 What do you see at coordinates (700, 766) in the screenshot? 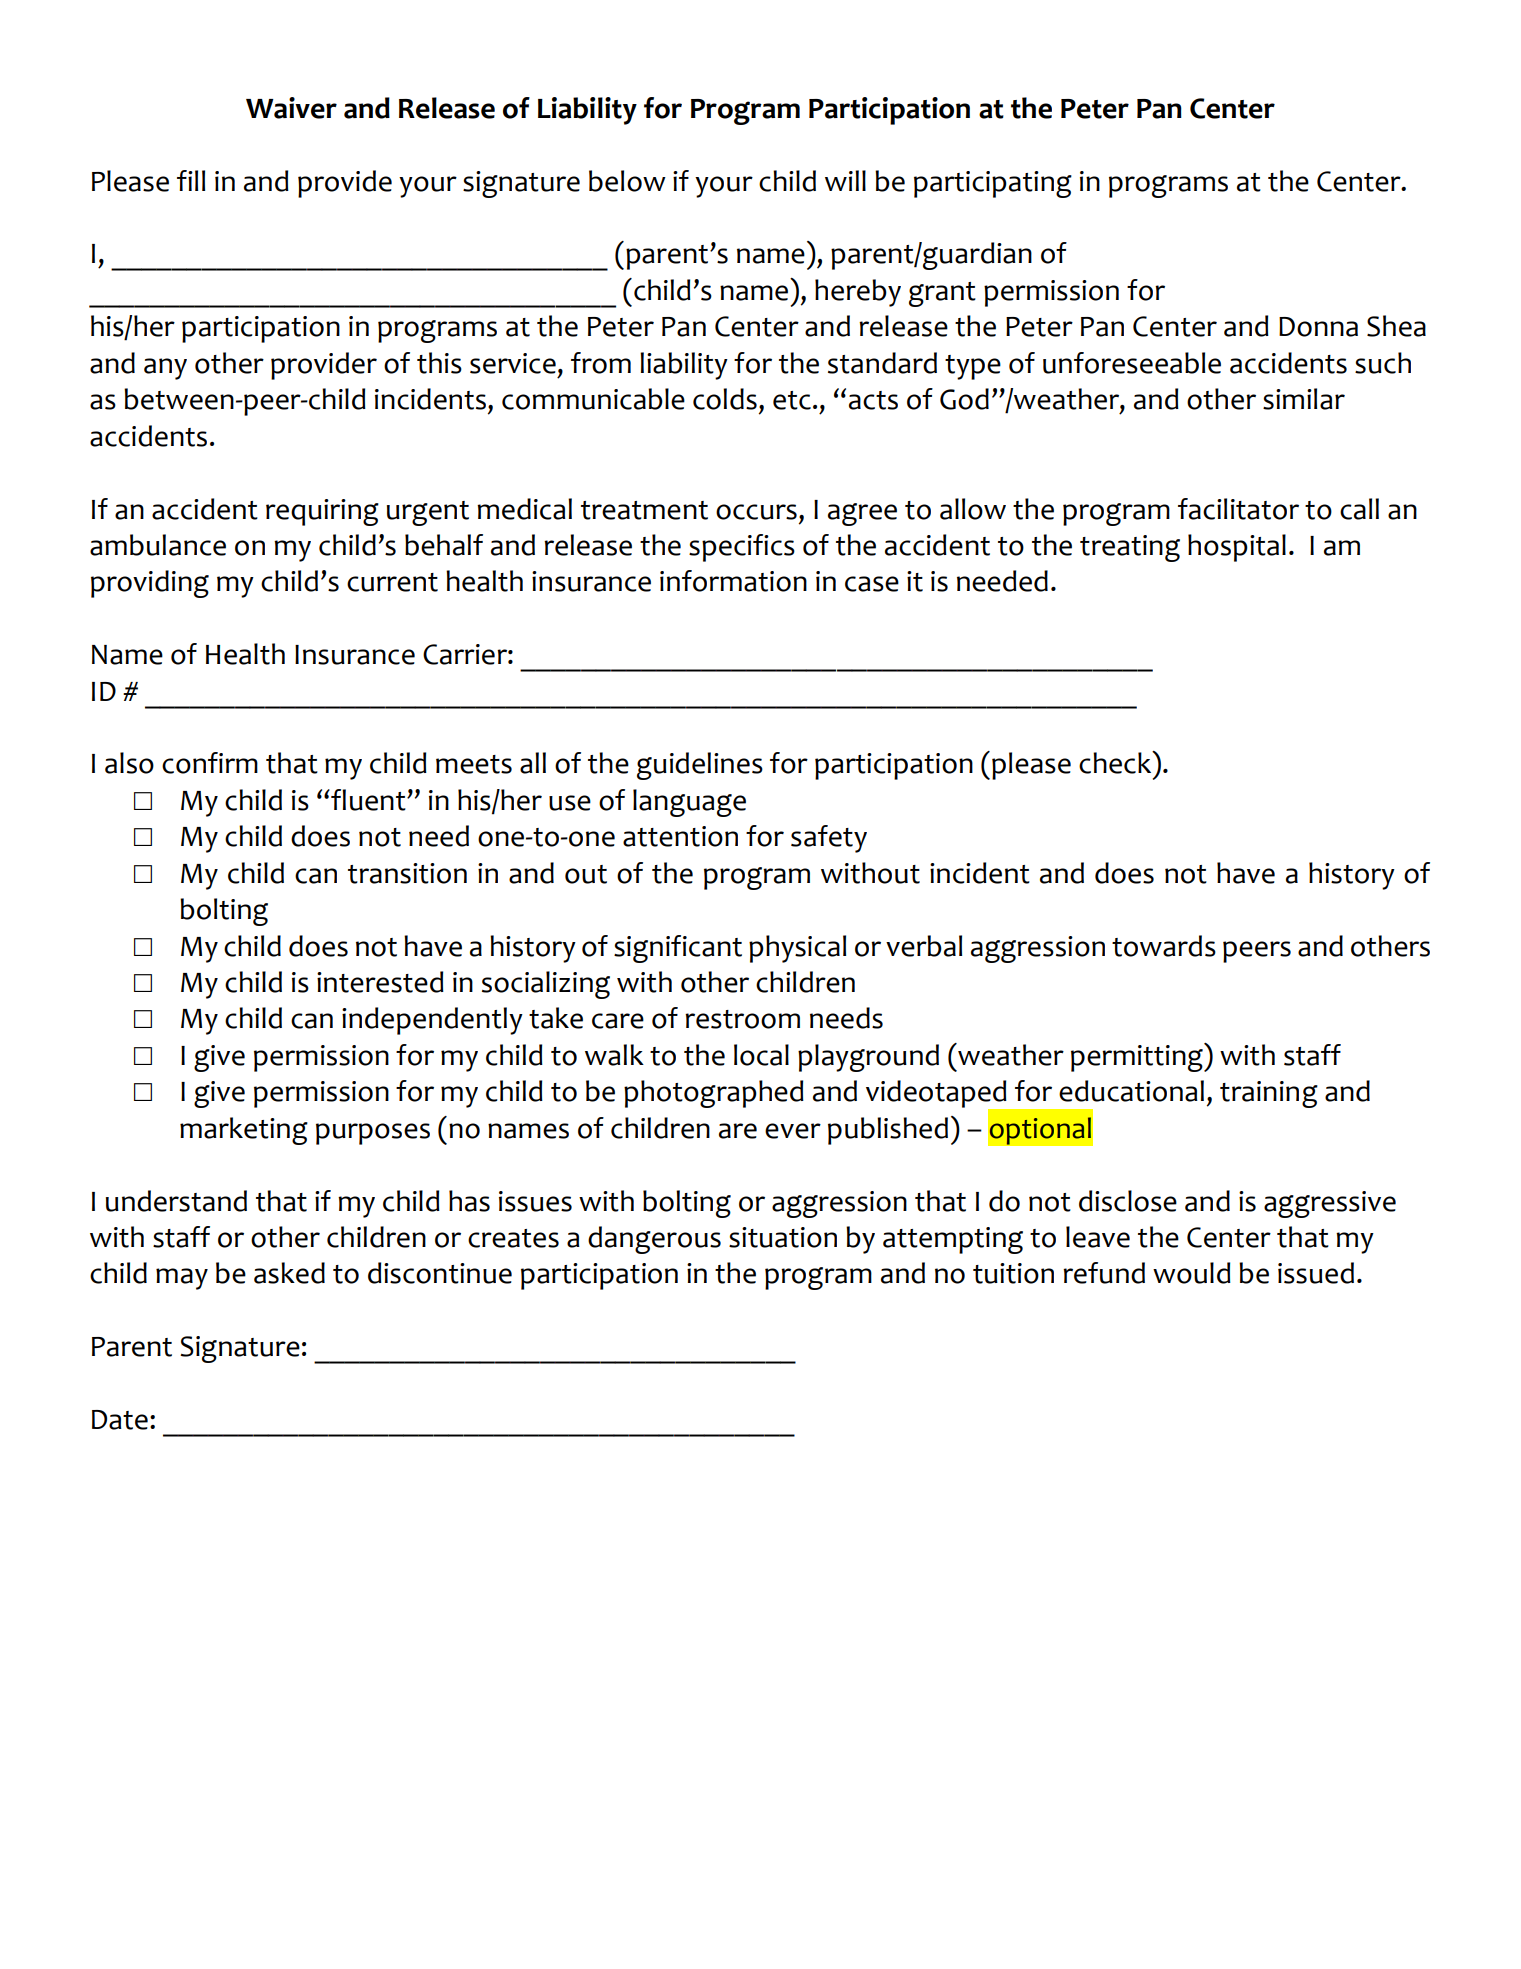
I see `guidelines` at bounding box center [700, 766].
